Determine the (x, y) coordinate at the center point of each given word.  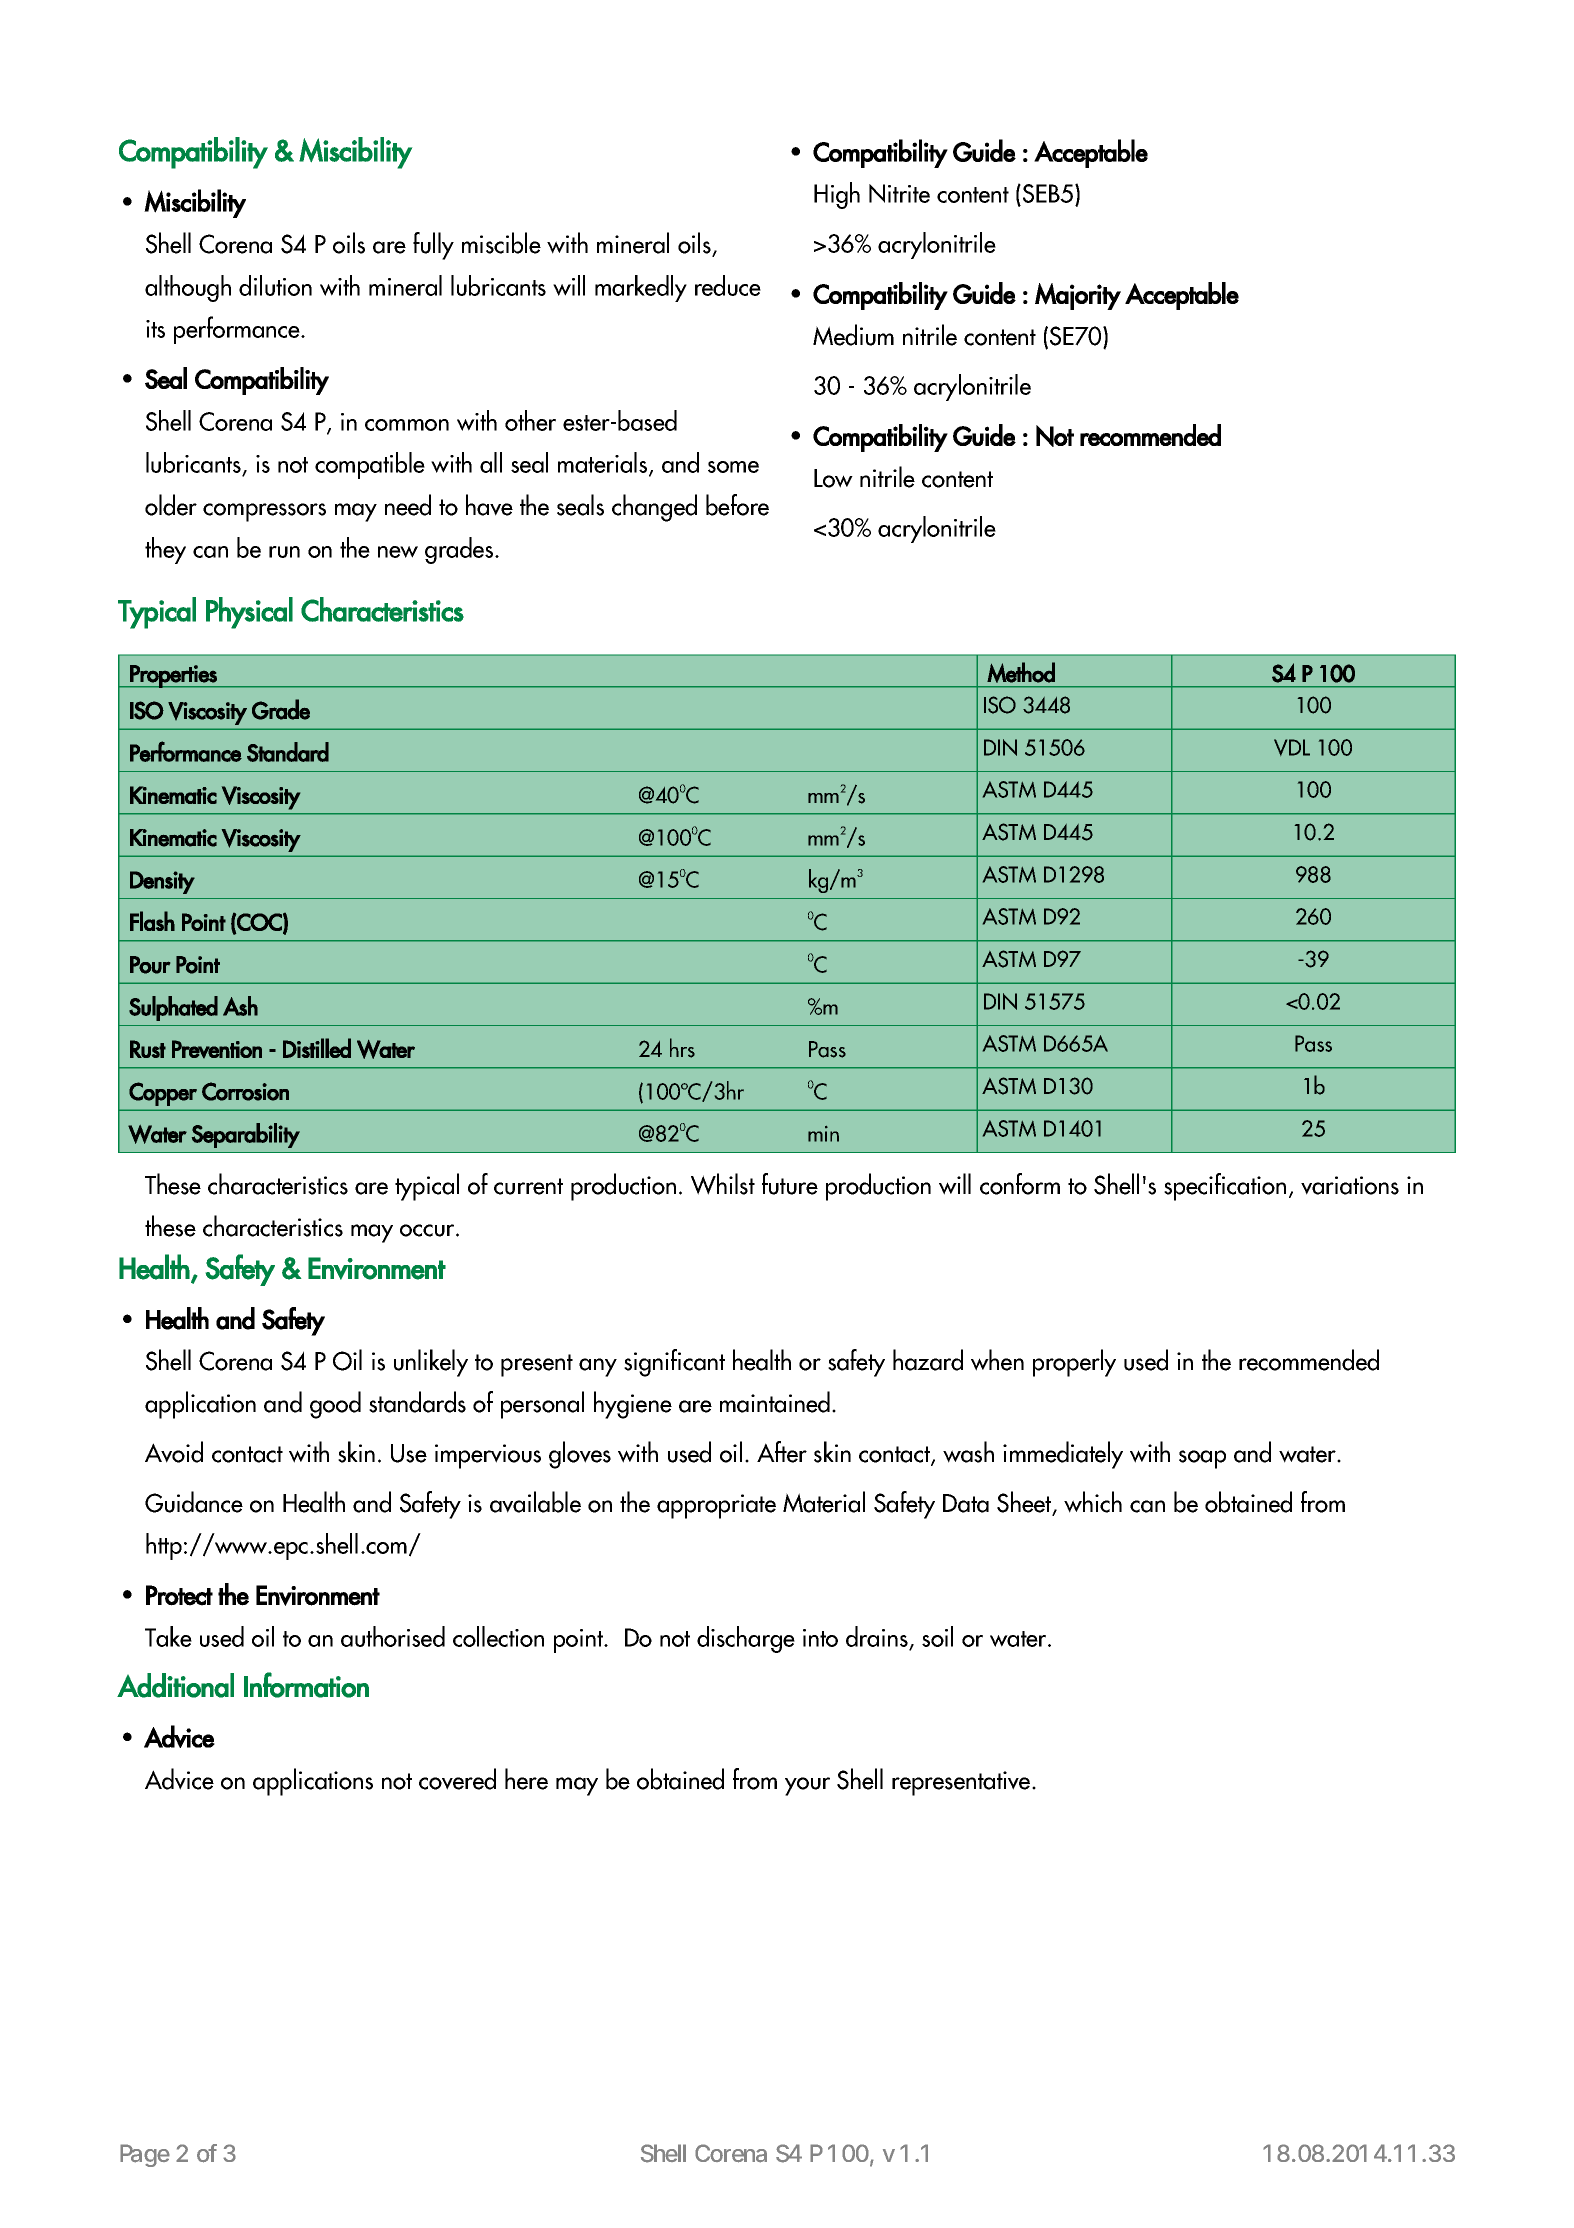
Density (162, 882)
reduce (728, 285)
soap (1202, 1459)
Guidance (194, 1502)
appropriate (716, 1506)
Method (1021, 672)
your (807, 1786)
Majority (1078, 296)
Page (145, 2155)
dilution (275, 285)
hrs (682, 1048)
